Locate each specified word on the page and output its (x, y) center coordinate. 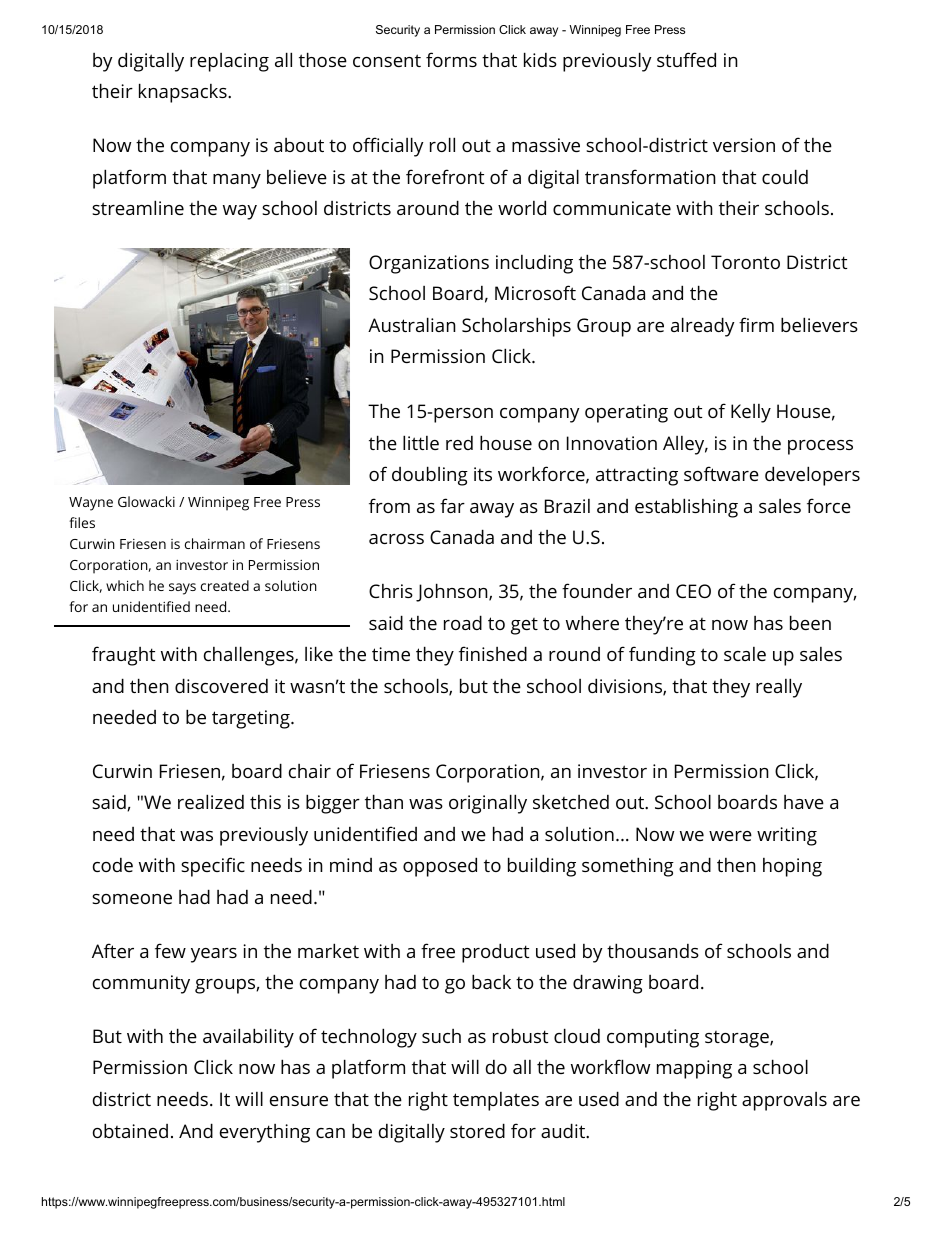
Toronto (745, 262)
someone (132, 899)
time (391, 654)
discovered (221, 685)
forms (451, 59)
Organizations (429, 264)
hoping (792, 867)
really (779, 688)
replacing (229, 62)
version (744, 145)
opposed (440, 867)
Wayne (91, 504)
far (452, 505)
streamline (138, 207)
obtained (130, 1130)
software (721, 473)
